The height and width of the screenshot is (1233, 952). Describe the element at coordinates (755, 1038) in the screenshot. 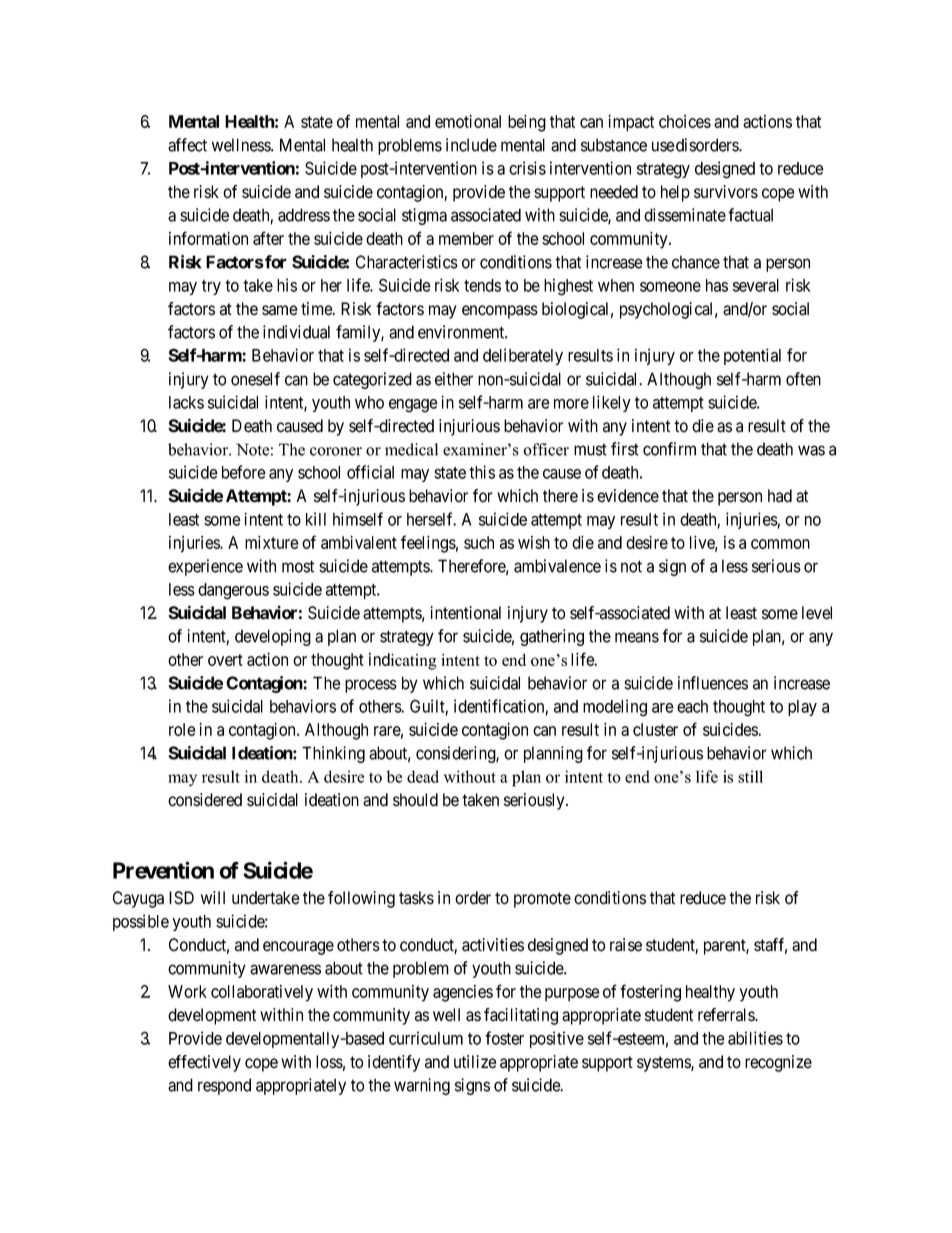

I see `abilities` at that location.
